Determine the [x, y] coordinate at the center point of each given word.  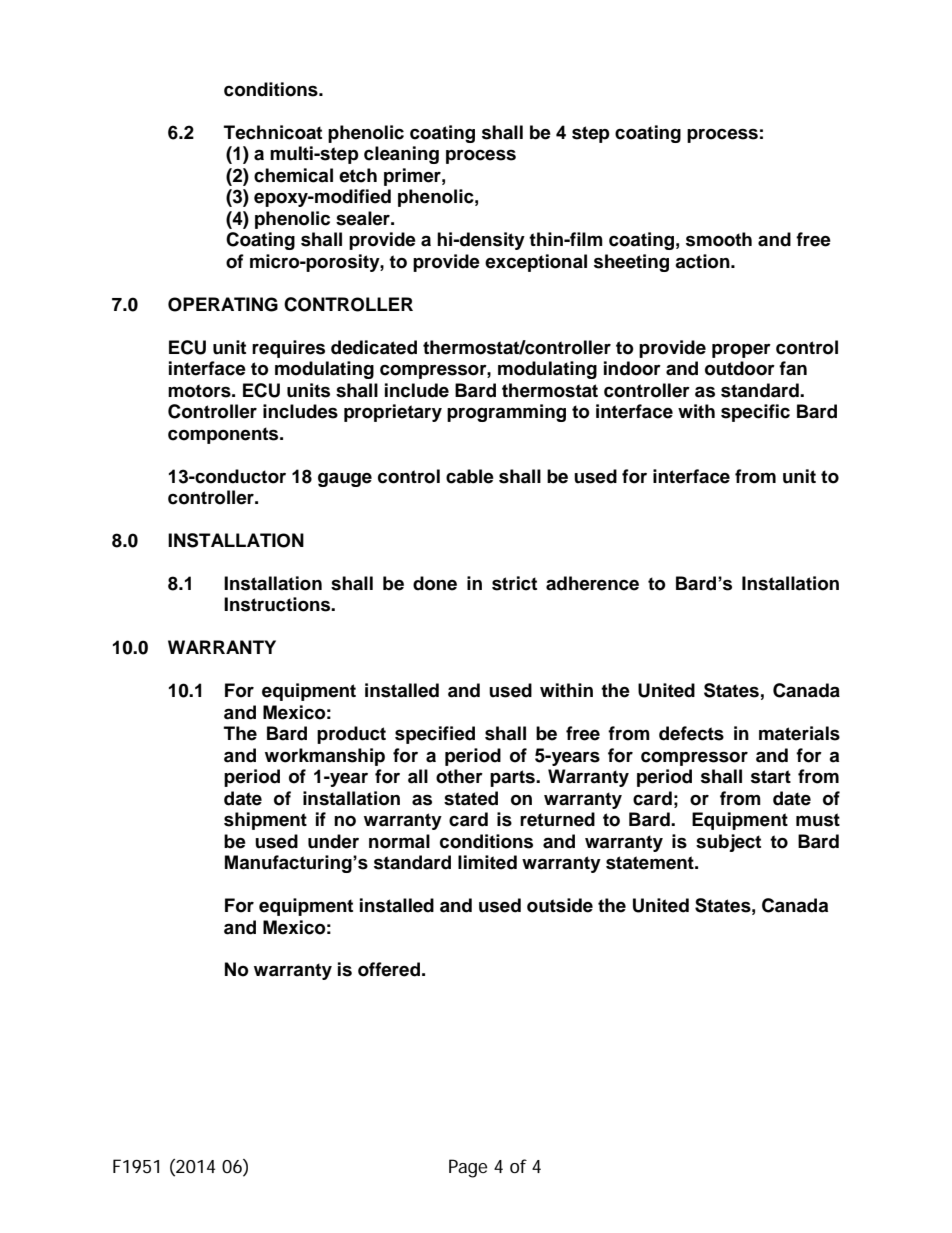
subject [728, 843]
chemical [293, 175]
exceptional [536, 263]
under [333, 841]
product [351, 735]
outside [560, 905]
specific [755, 413]
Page [468, 1168]
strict [514, 583]
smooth [719, 239]
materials [799, 733]
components [224, 435]
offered [389, 969]
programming [506, 413]
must [818, 820]
